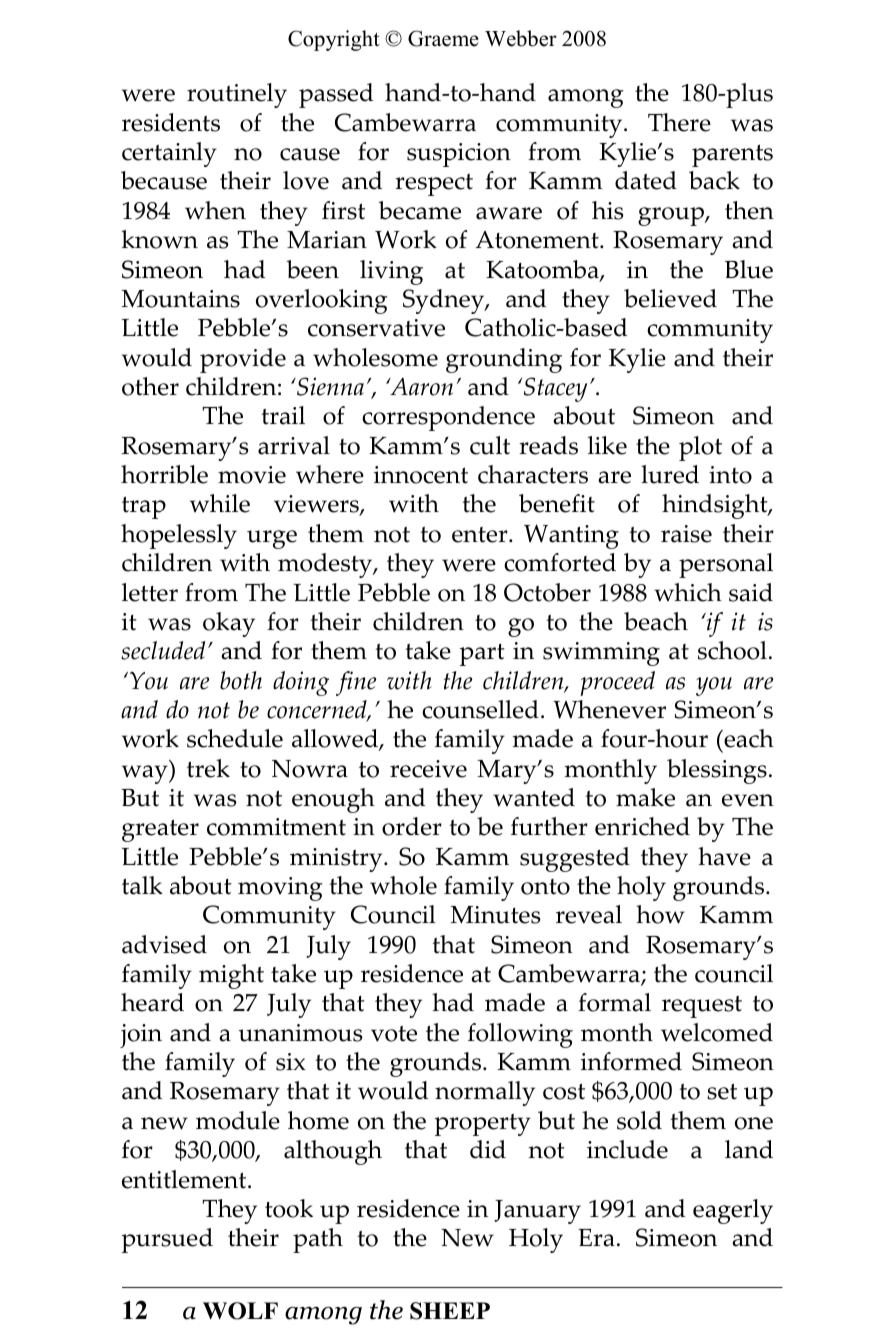 This page has height=1332, width=896. What do you see at coordinates (443, 38) in the page?
I see `Graeme` at bounding box center [443, 38].
